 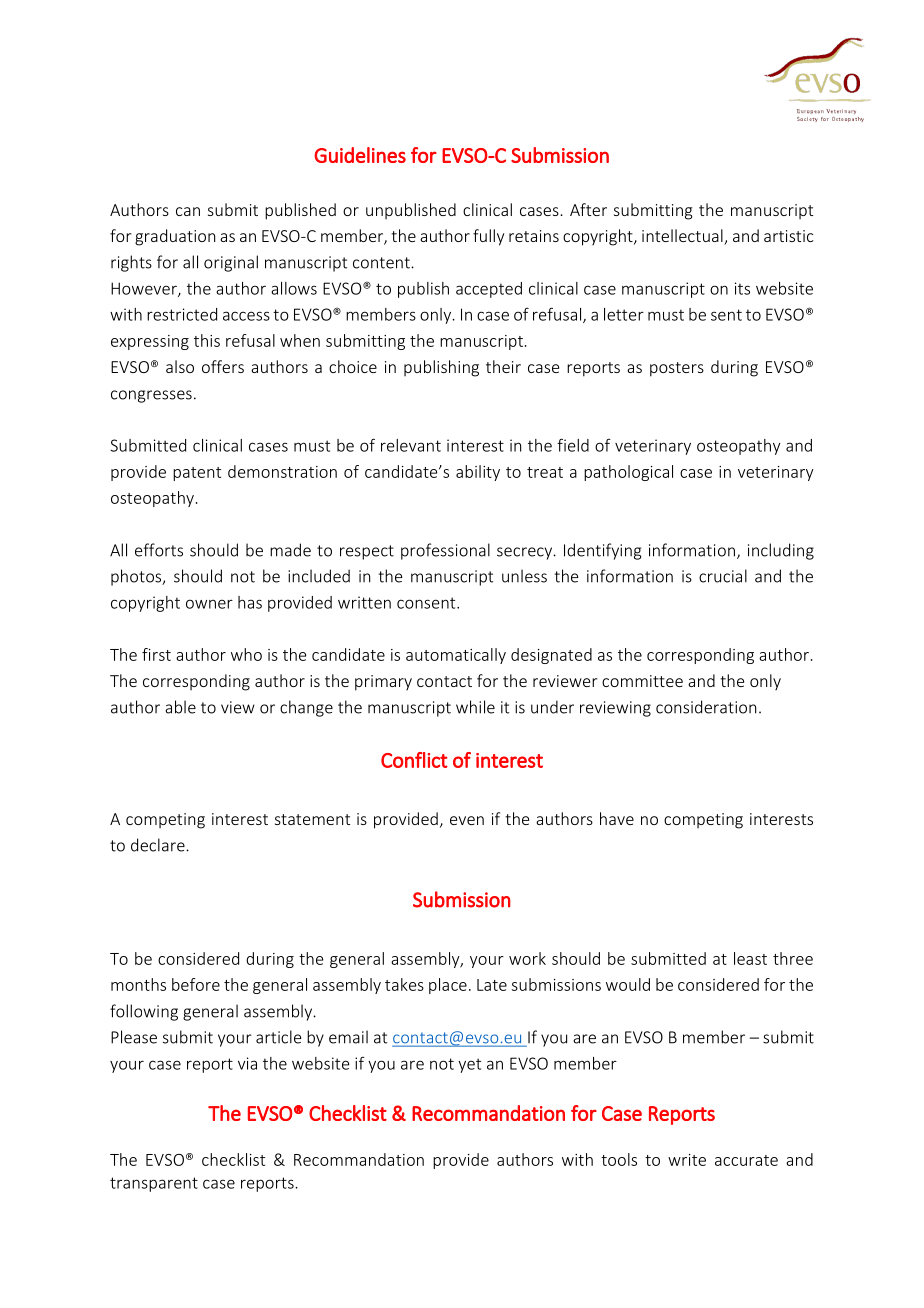 I want to click on ability, so click(x=478, y=473).
